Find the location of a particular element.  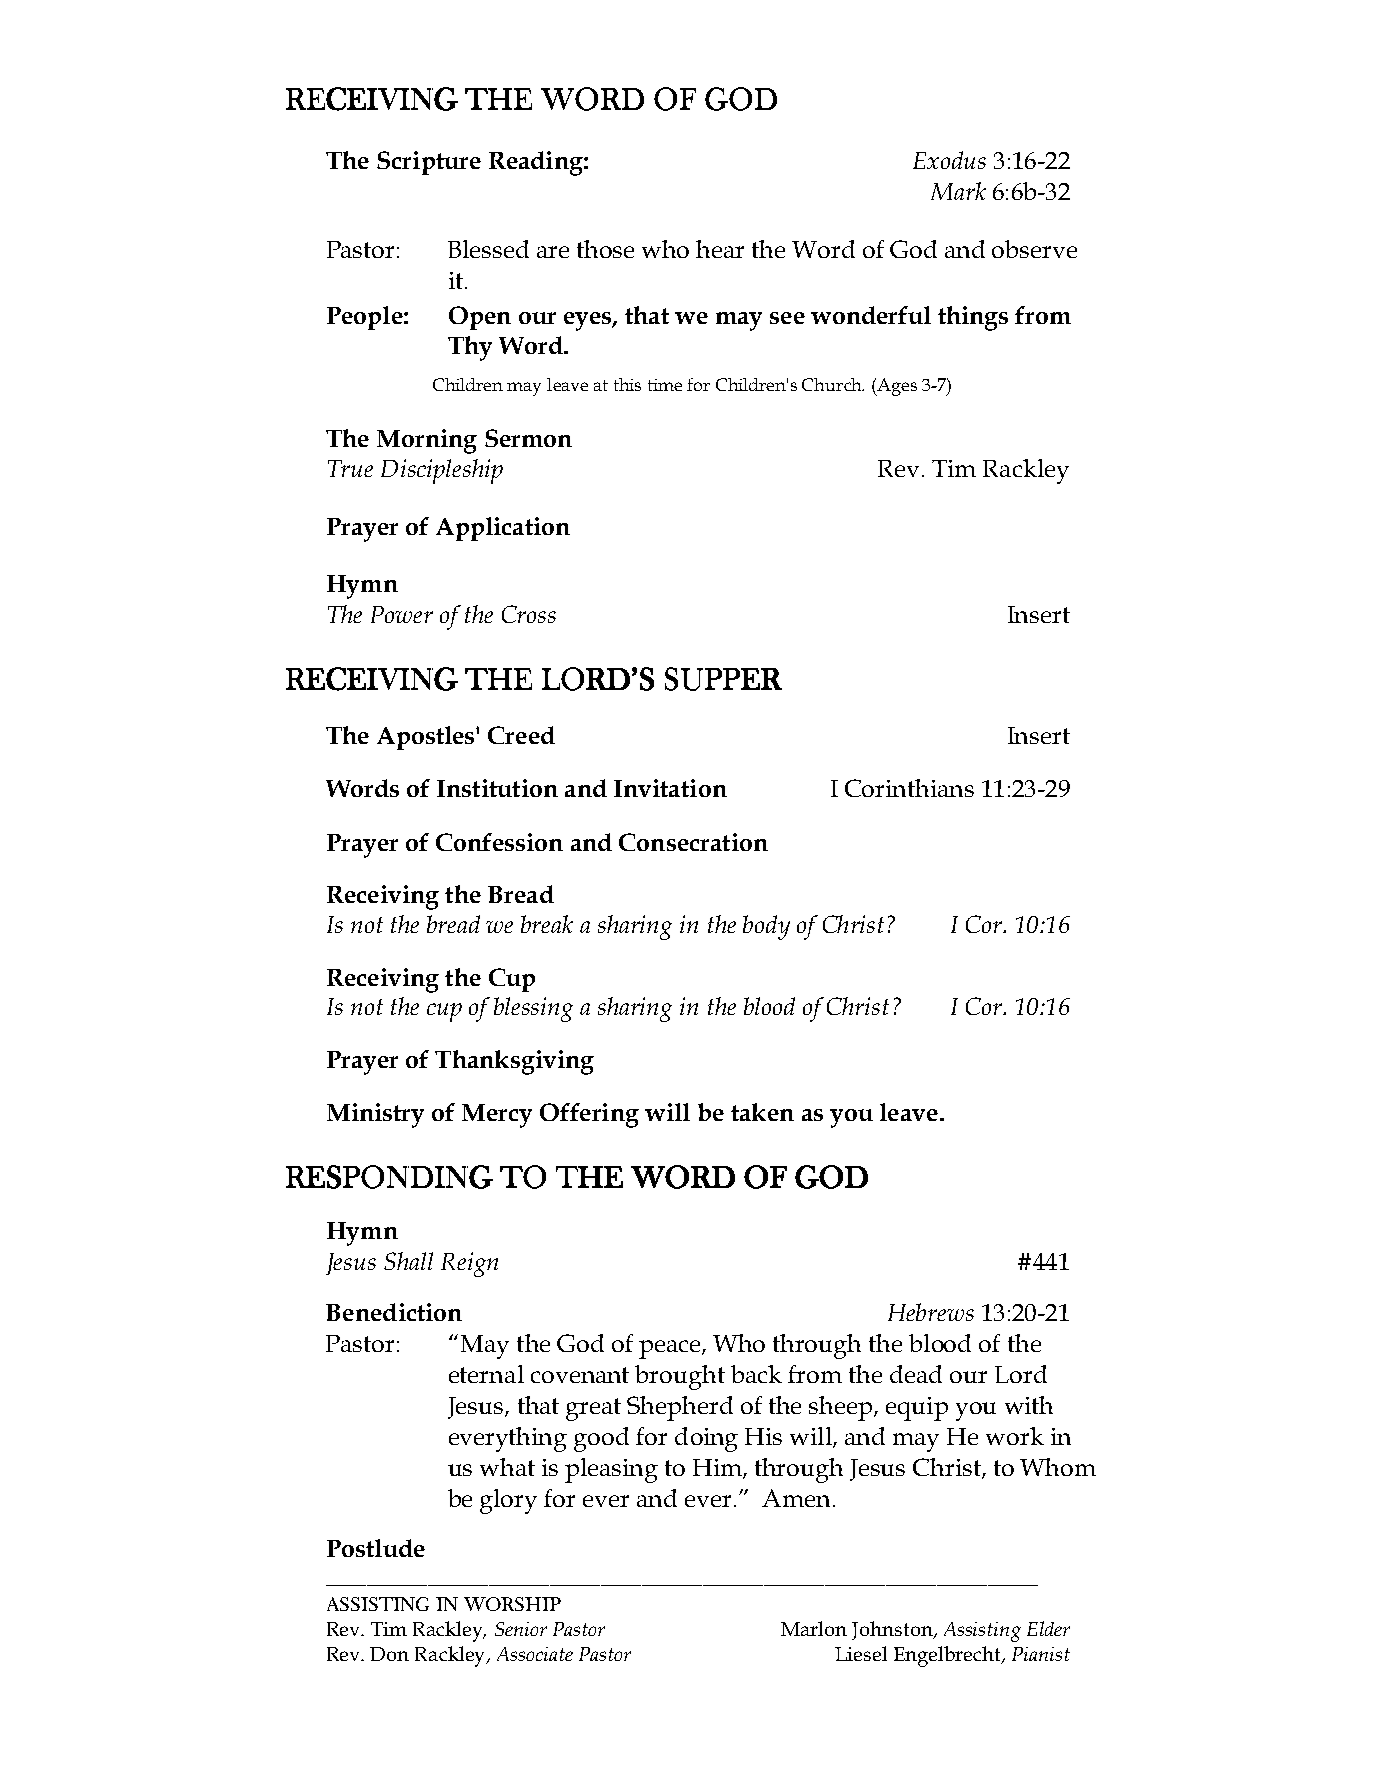

hear is located at coordinates (720, 249).
